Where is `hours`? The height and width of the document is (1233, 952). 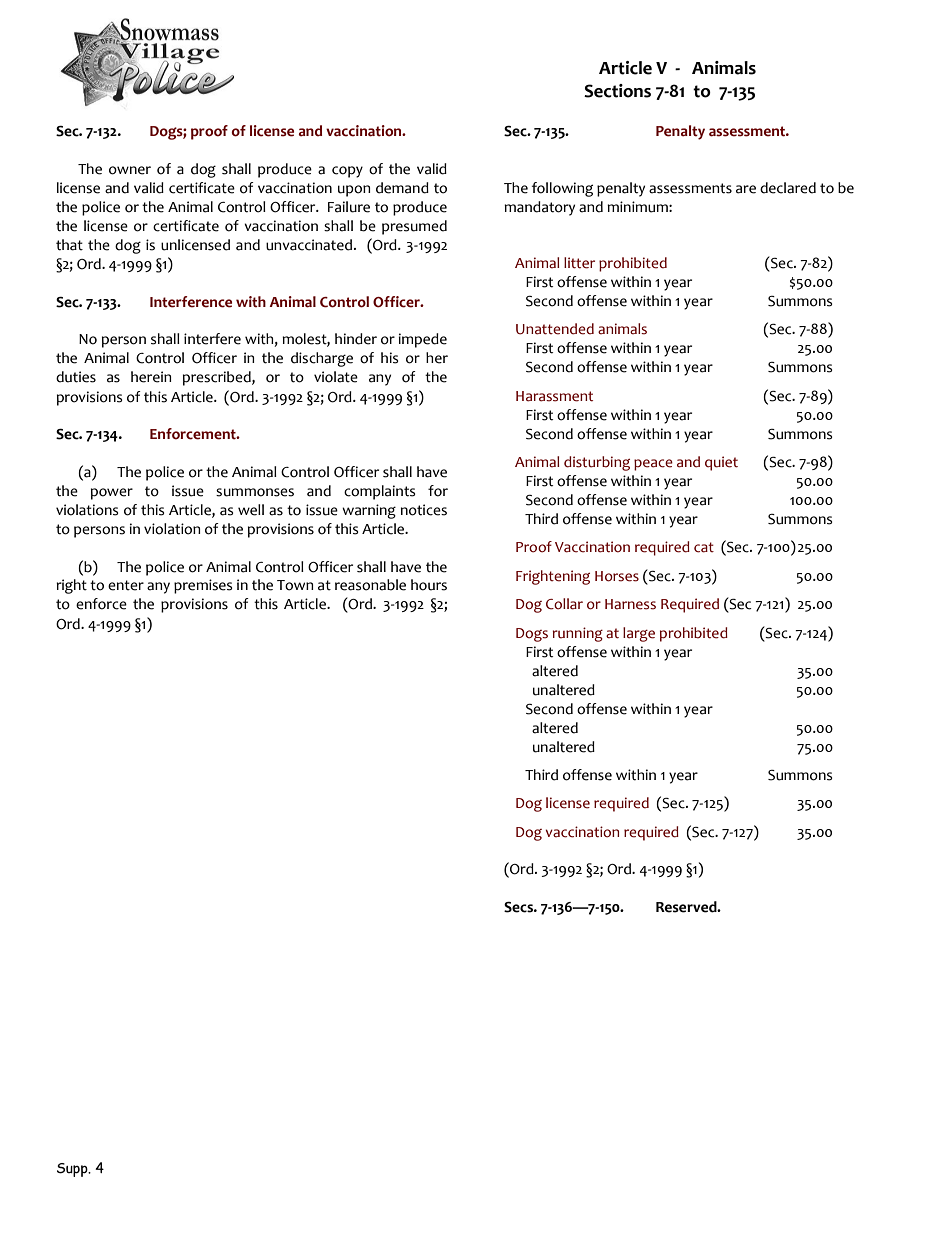
hours is located at coordinates (429, 585).
